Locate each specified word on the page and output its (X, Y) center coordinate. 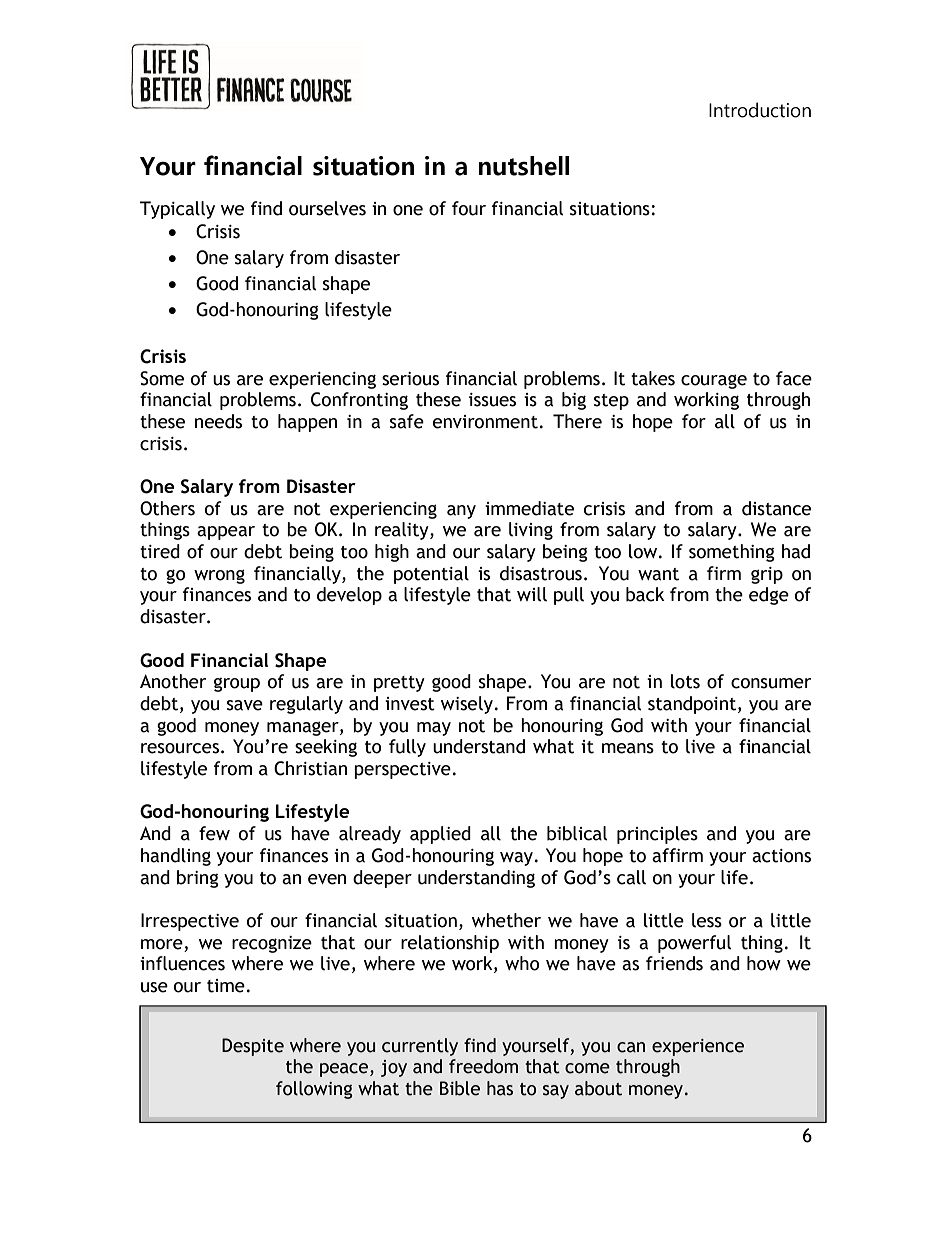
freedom (483, 1066)
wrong (219, 576)
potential (431, 575)
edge (769, 596)
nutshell (524, 166)
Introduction (760, 110)
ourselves (327, 208)
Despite (253, 1047)
